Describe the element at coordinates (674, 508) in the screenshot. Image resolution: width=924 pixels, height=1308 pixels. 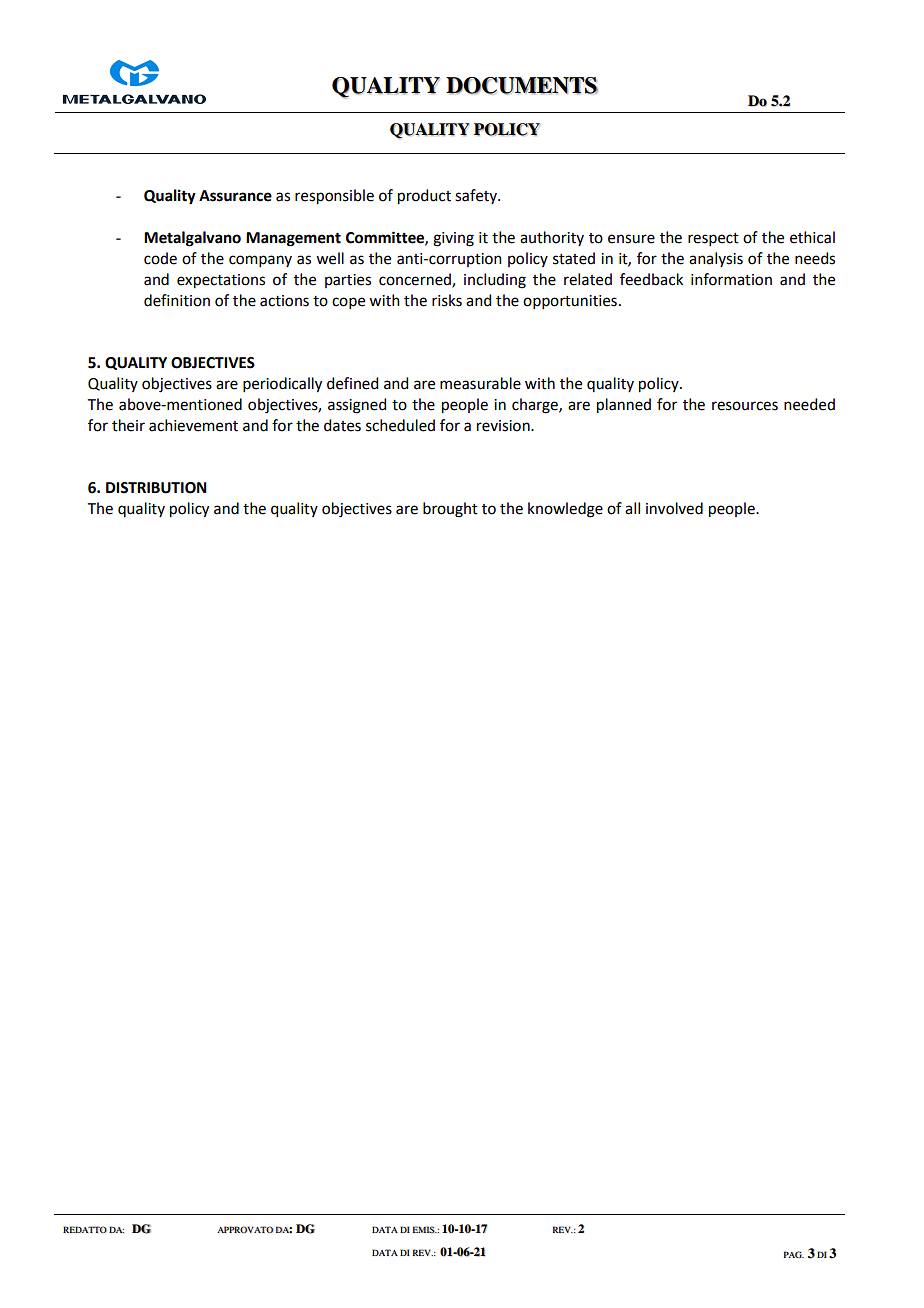
I see `involved` at that location.
